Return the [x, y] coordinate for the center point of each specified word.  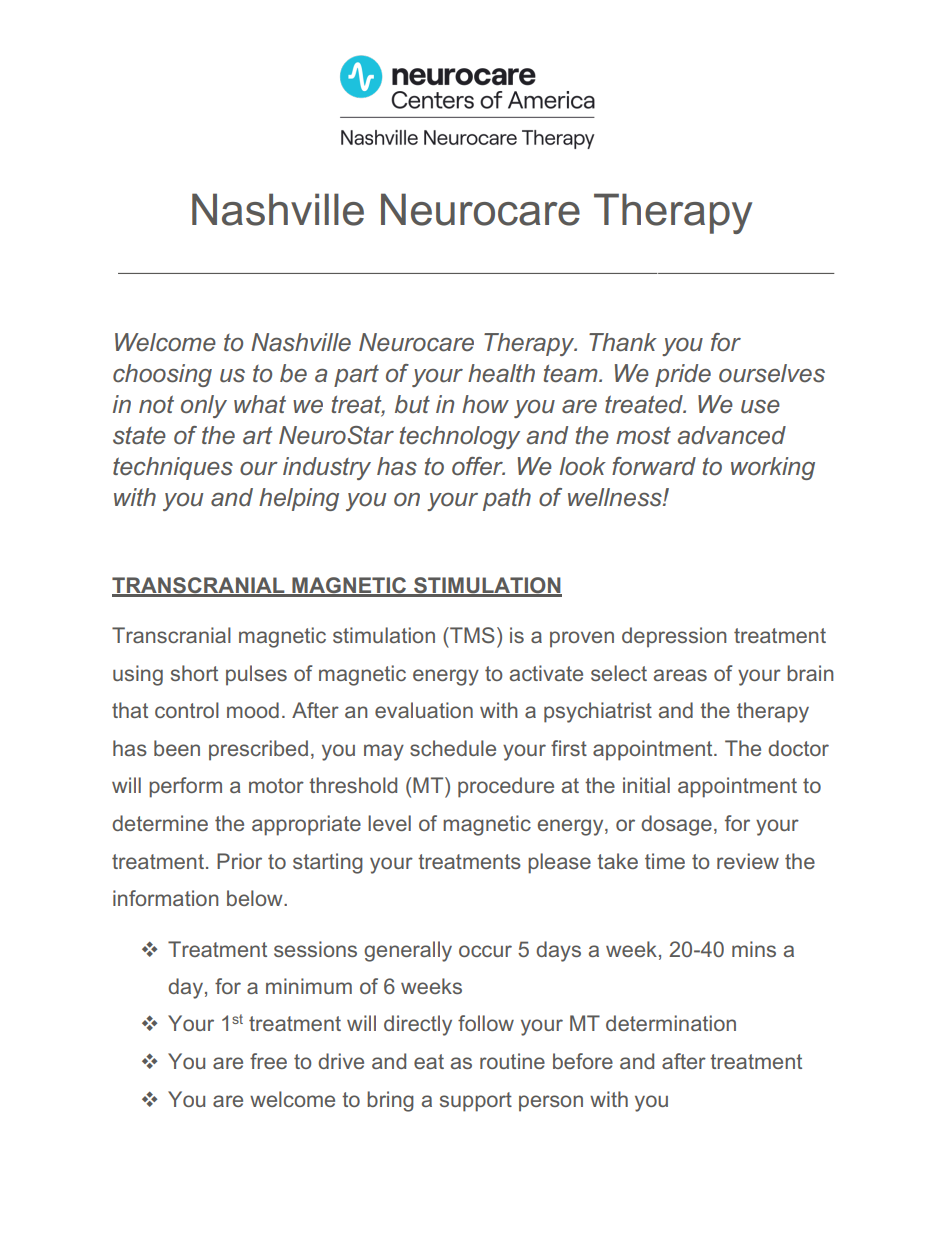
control [187, 710]
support [476, 1102]
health [501, 373]
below [256, 898]
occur [485, 951]
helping [299, 499]
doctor [798, 748]
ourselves [772, 373]
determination [671, 1023]
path [507, 499]
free [268, 1061]
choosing [162, 375]
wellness [616, 497]
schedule [453, 748]
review [748, 861]
